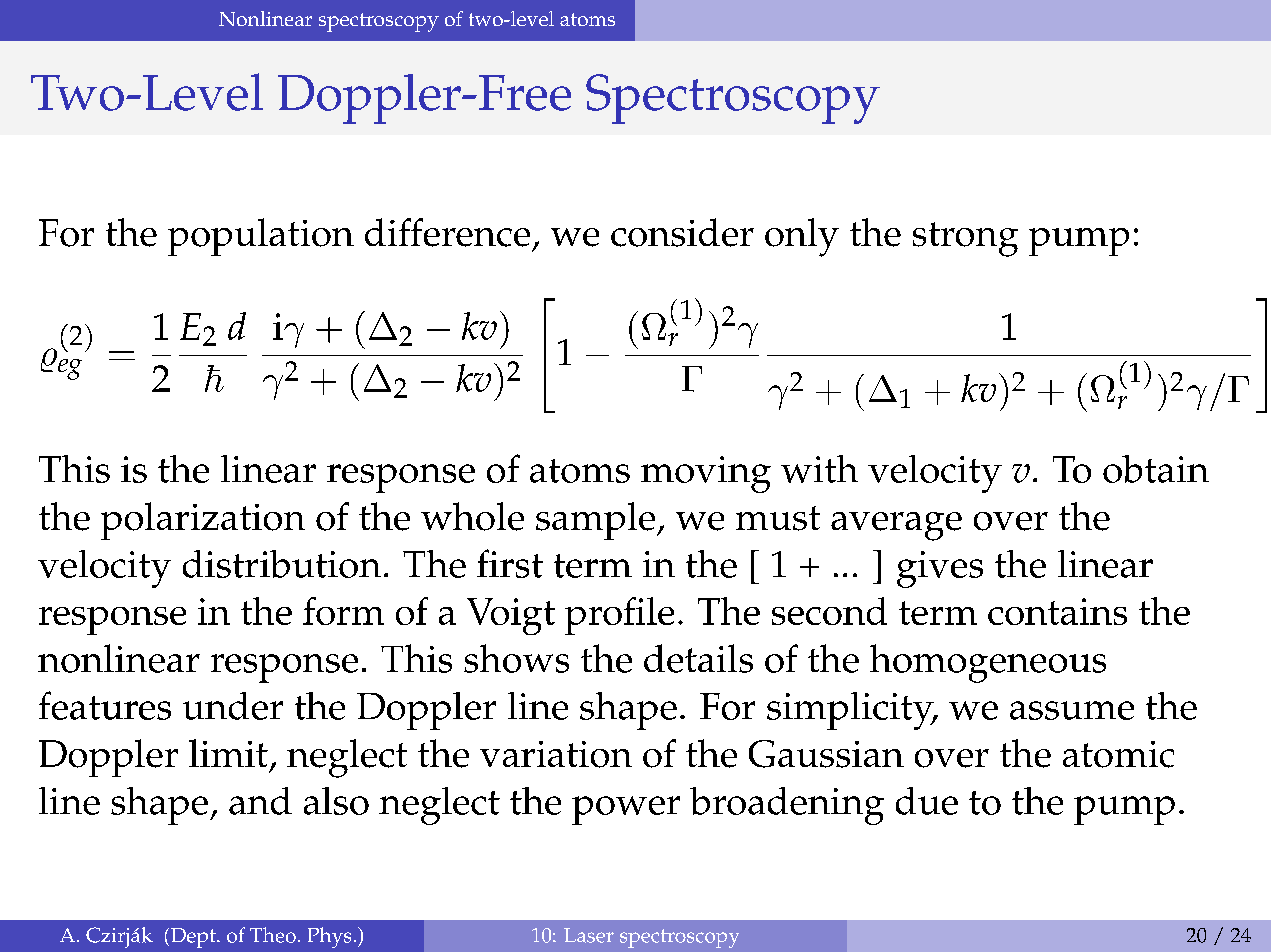  Describe the element at coordinates (1072, 710) in the screenshot. I see `assume` at that location.
